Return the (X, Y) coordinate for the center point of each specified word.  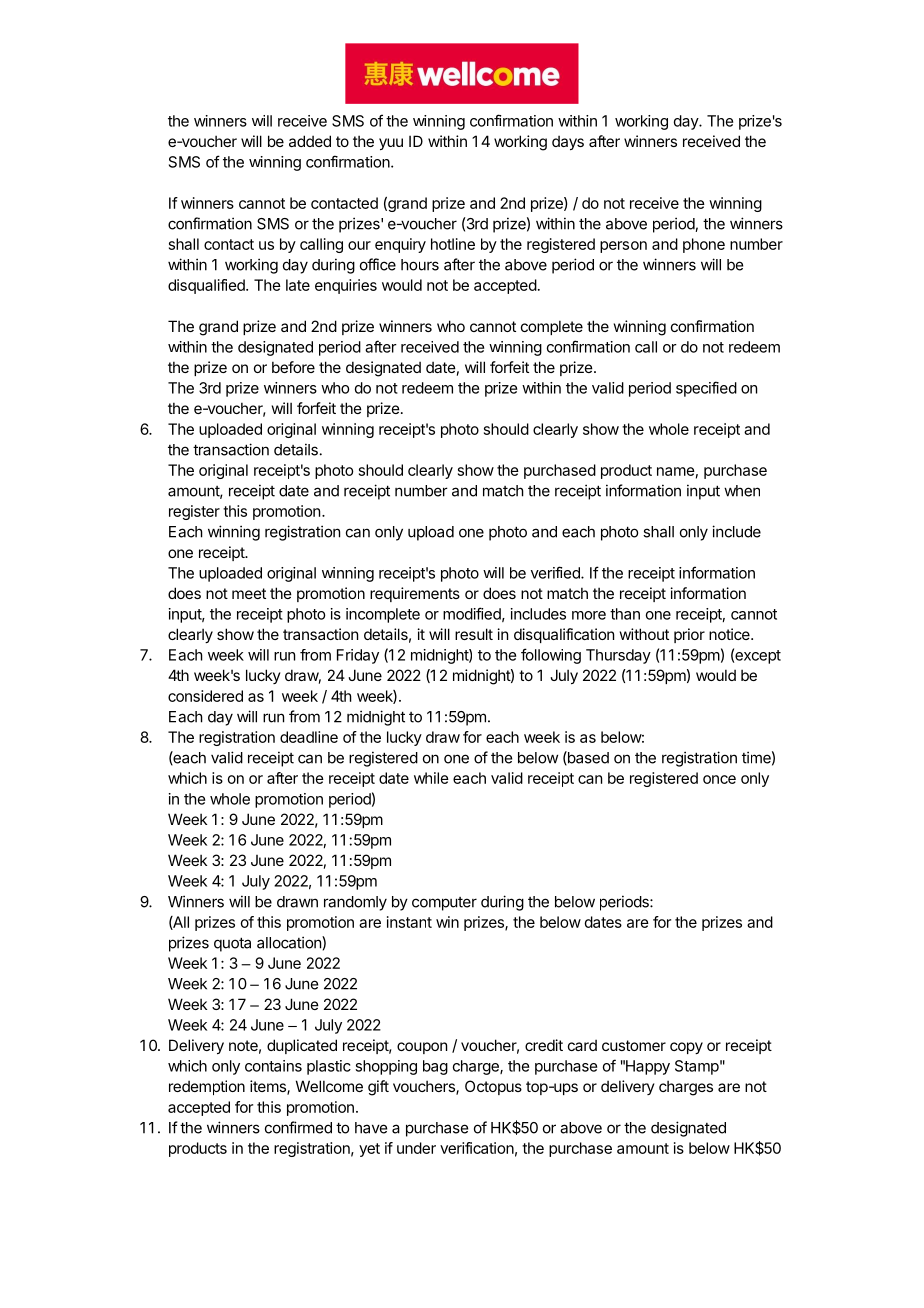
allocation (290, 942)
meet (249, 593)
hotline (453, 244)
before (293, 367)
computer (444, 904)
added (310, 141)
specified (706, 389)
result (474, 634)
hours (420, 265)
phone (704, 245)
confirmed (298, 1127)
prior (689, 635)
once (719, 779)
